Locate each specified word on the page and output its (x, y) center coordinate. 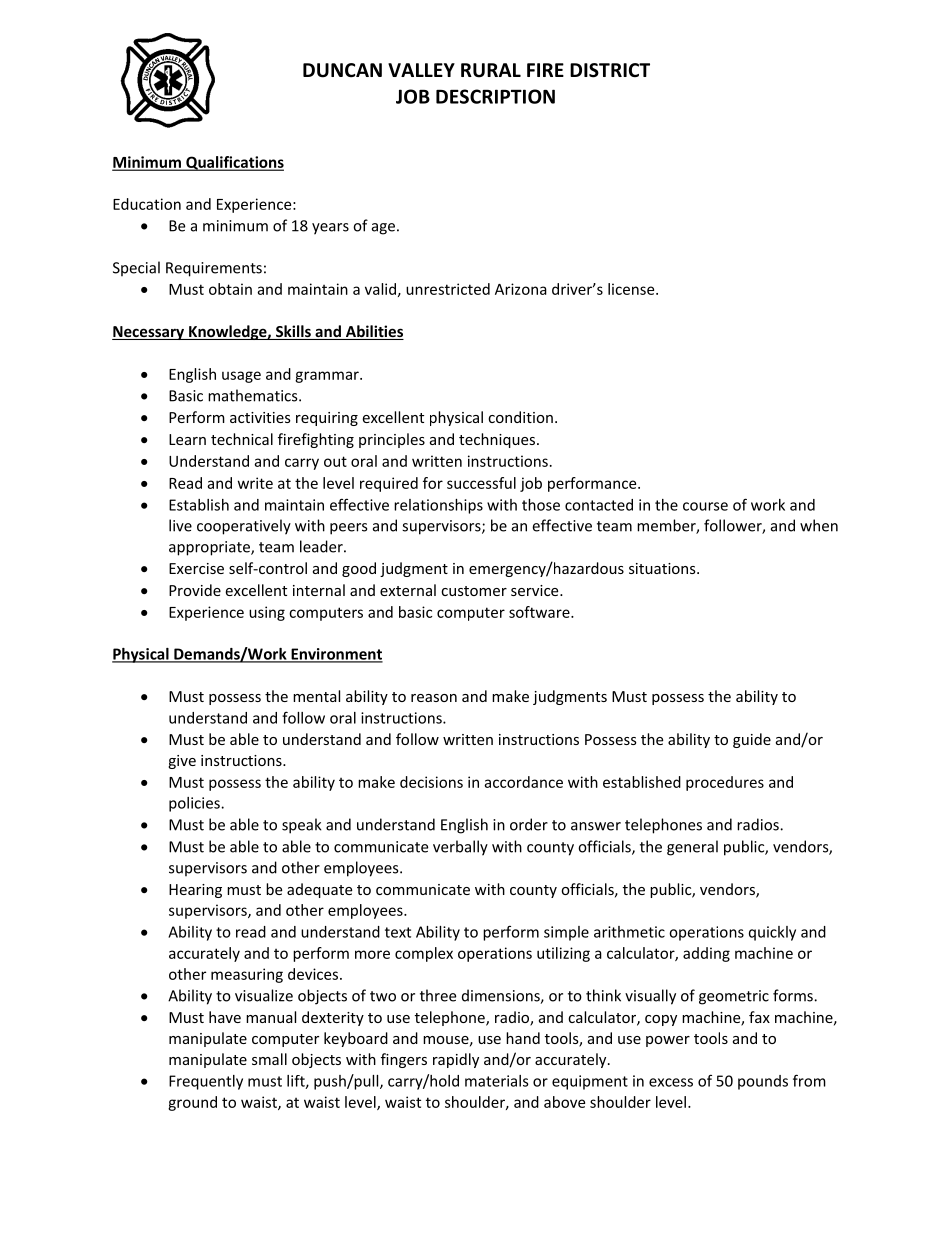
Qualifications (234, 163)
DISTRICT (610, 70)
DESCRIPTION (495, 96)
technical (242, 439)
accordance (523, 782)
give (182, 762)
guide (752, 740)
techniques (497, 440)
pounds (763, 1082)
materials (497, 1081)
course (705, 506)
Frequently (206, 1082)
